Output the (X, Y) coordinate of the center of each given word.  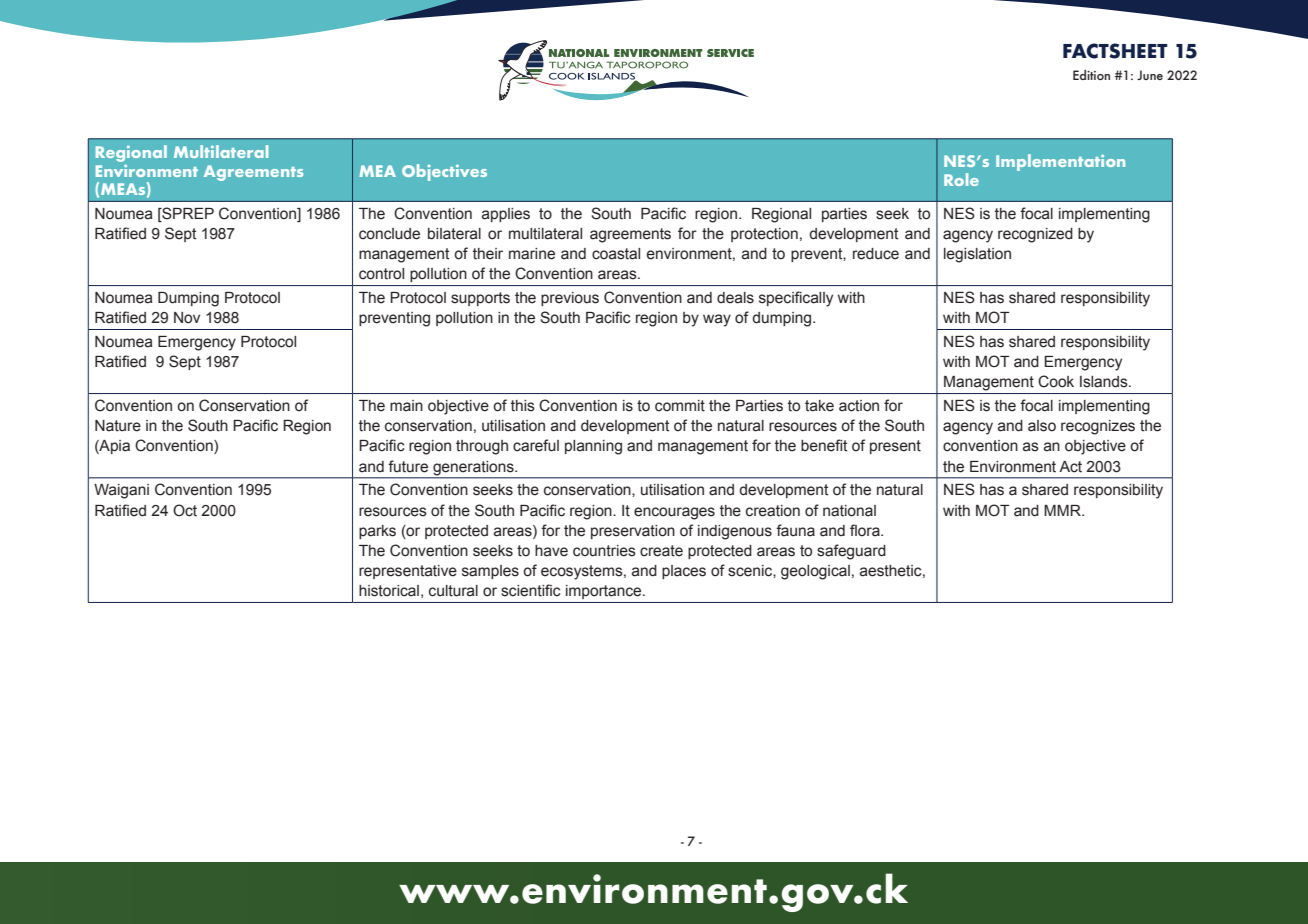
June (1150, 75)
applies (506, 215)
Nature (118, 426)
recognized (1035, 235)
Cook (1056, 381)
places (684, 572)
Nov (187, 318)
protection (764, 235)
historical (389, 591)
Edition (1091, 74)
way (717, 320)
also (1042, 426)
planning (593, 447)
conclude (389, 234)
